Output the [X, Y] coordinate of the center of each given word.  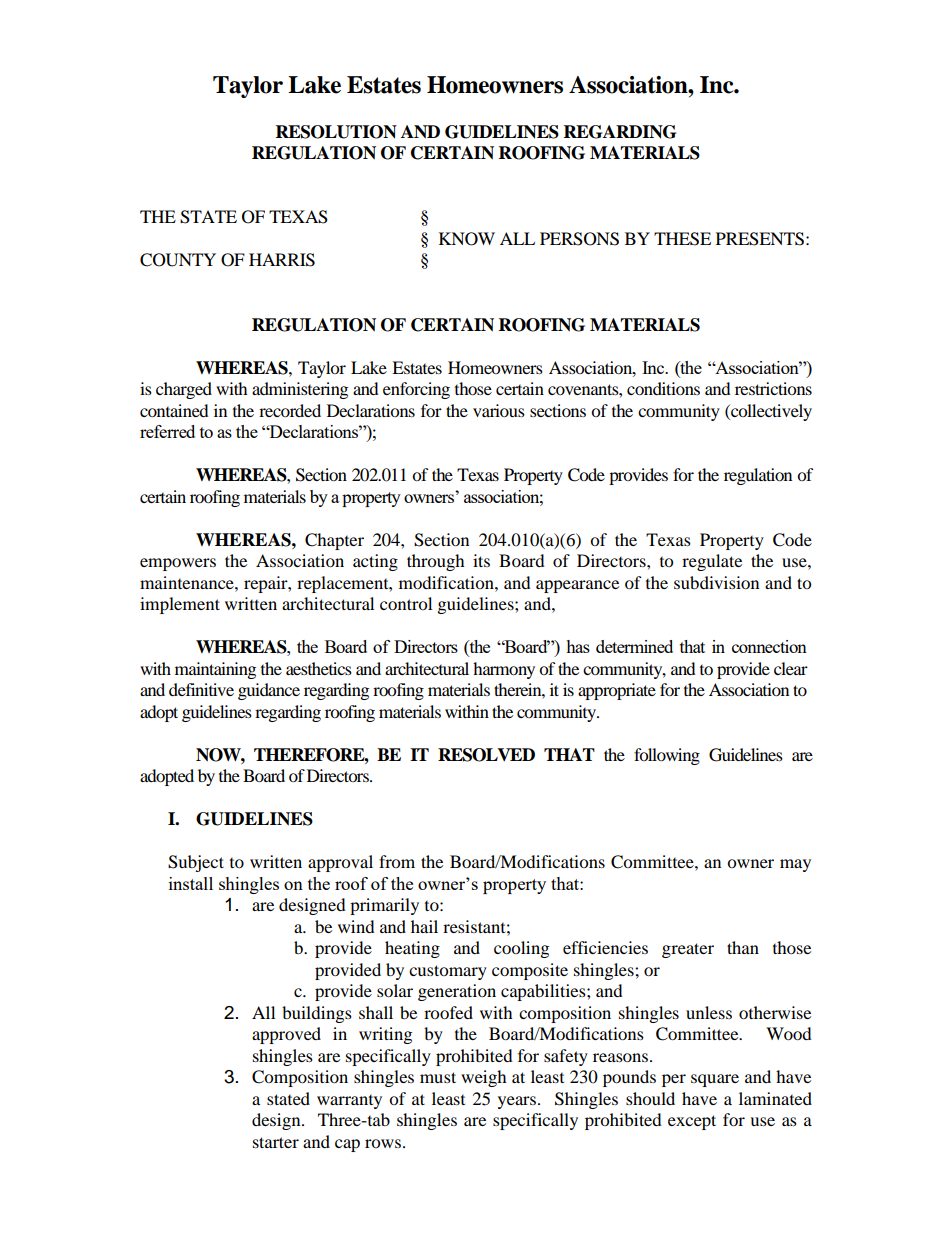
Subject [196, 863]
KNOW [467, 239]
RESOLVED [486, 755]
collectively [770, 412]
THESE [682, 239]
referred [167, 431]
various [499, 410]
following [667, 756]
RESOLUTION [336, 132]
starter [276, 1142]
